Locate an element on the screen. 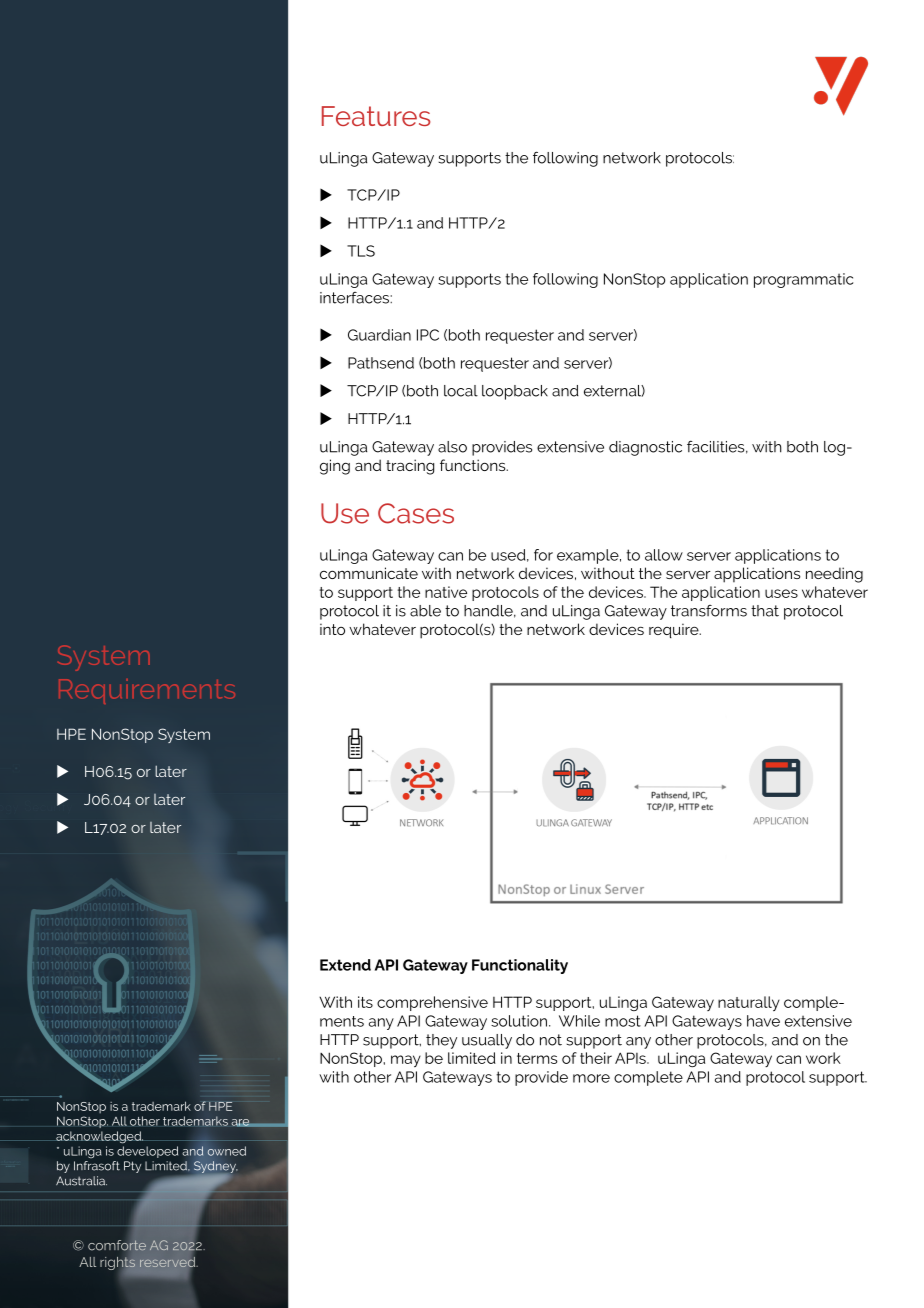  functions is located at coordinates (474, 465).
